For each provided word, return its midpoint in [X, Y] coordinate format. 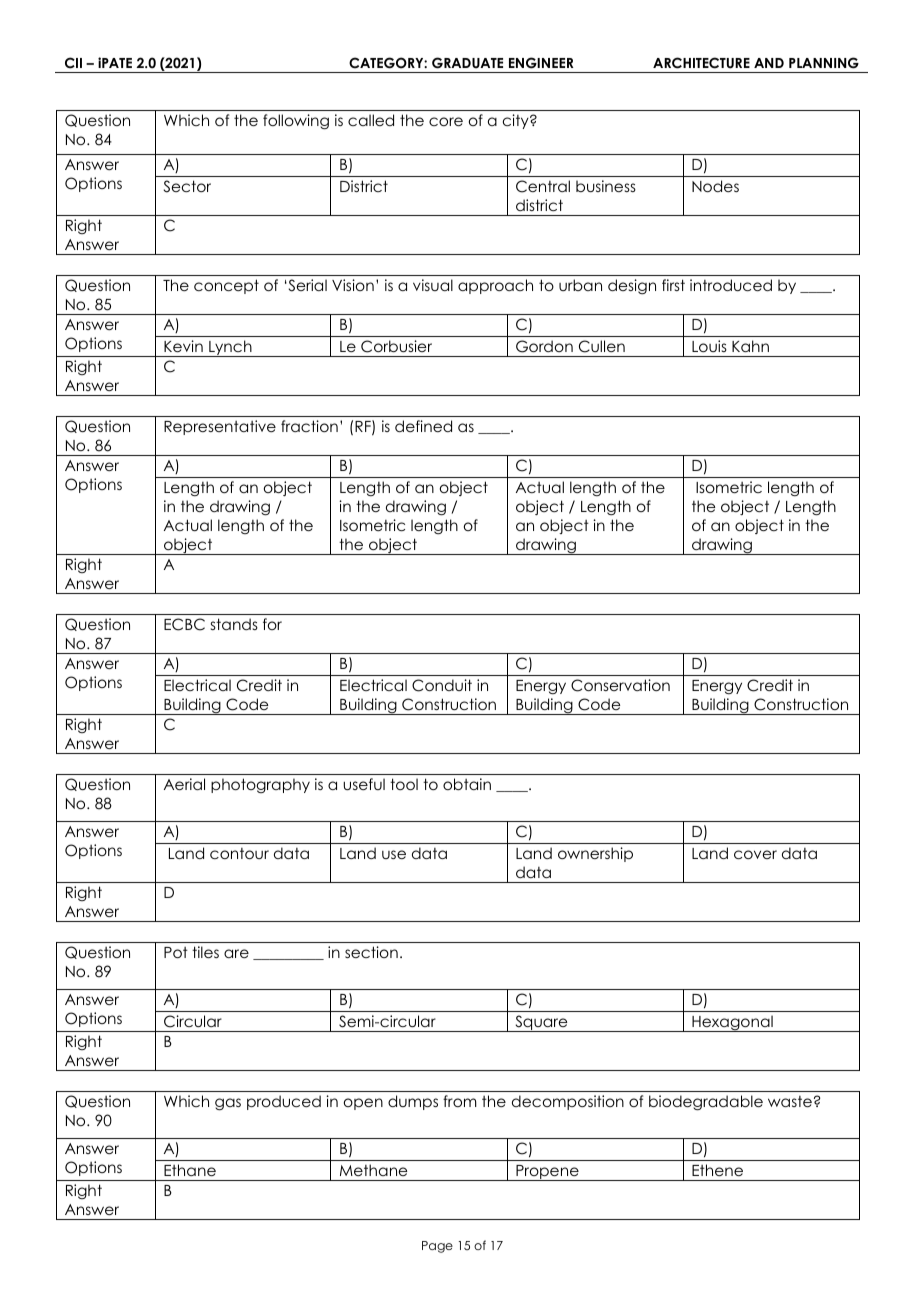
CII [73, 63]
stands [234, 624]
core [446, 121]
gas [228, 1104]
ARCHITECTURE [701, 63]
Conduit [442, 685]
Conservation [620, 685]
